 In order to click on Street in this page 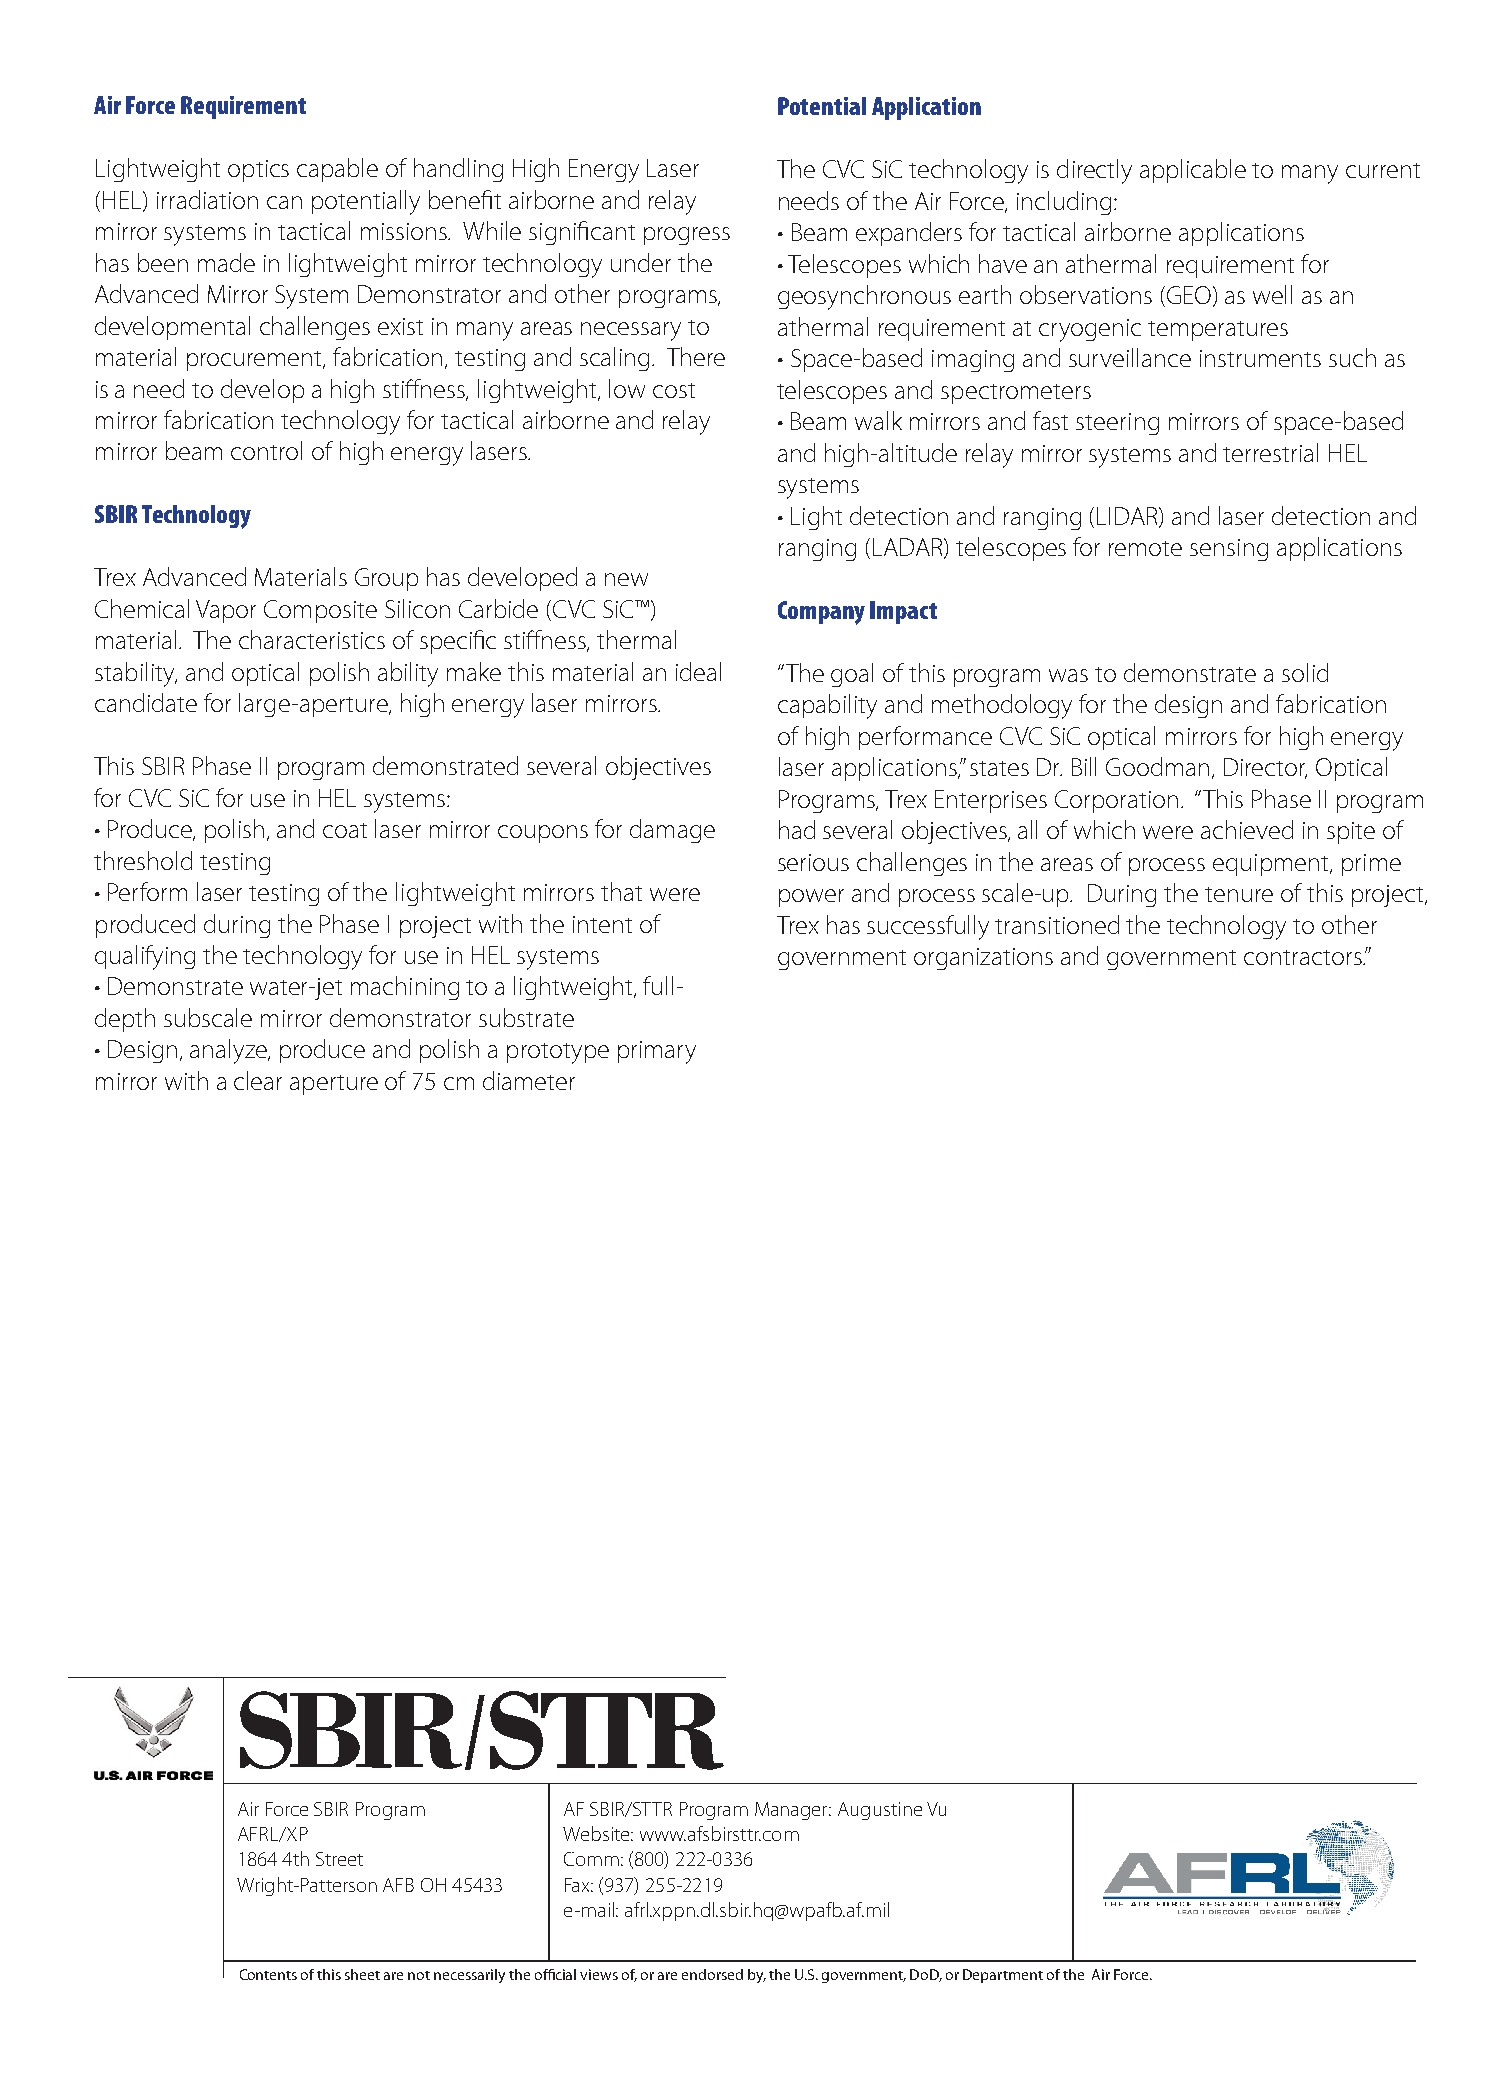, I will do `click(339, 1859)`.
